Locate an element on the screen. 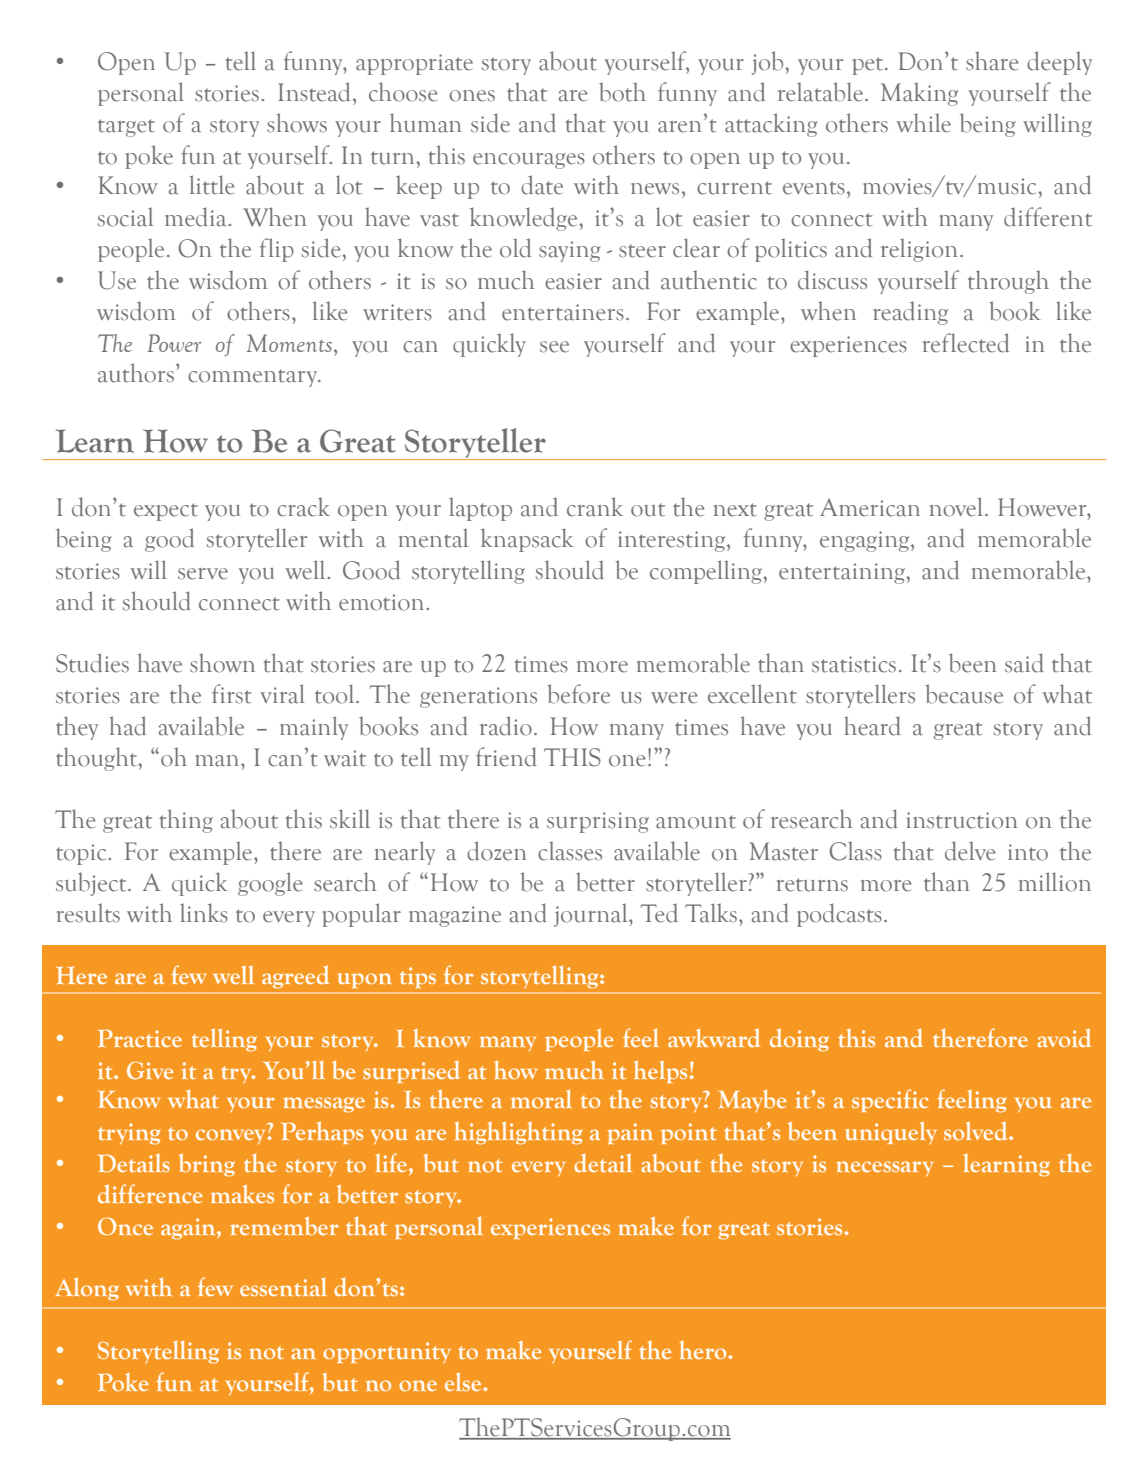 This screenshot has height=1472, width=1138. else is located at coordinates (464, 1381).
